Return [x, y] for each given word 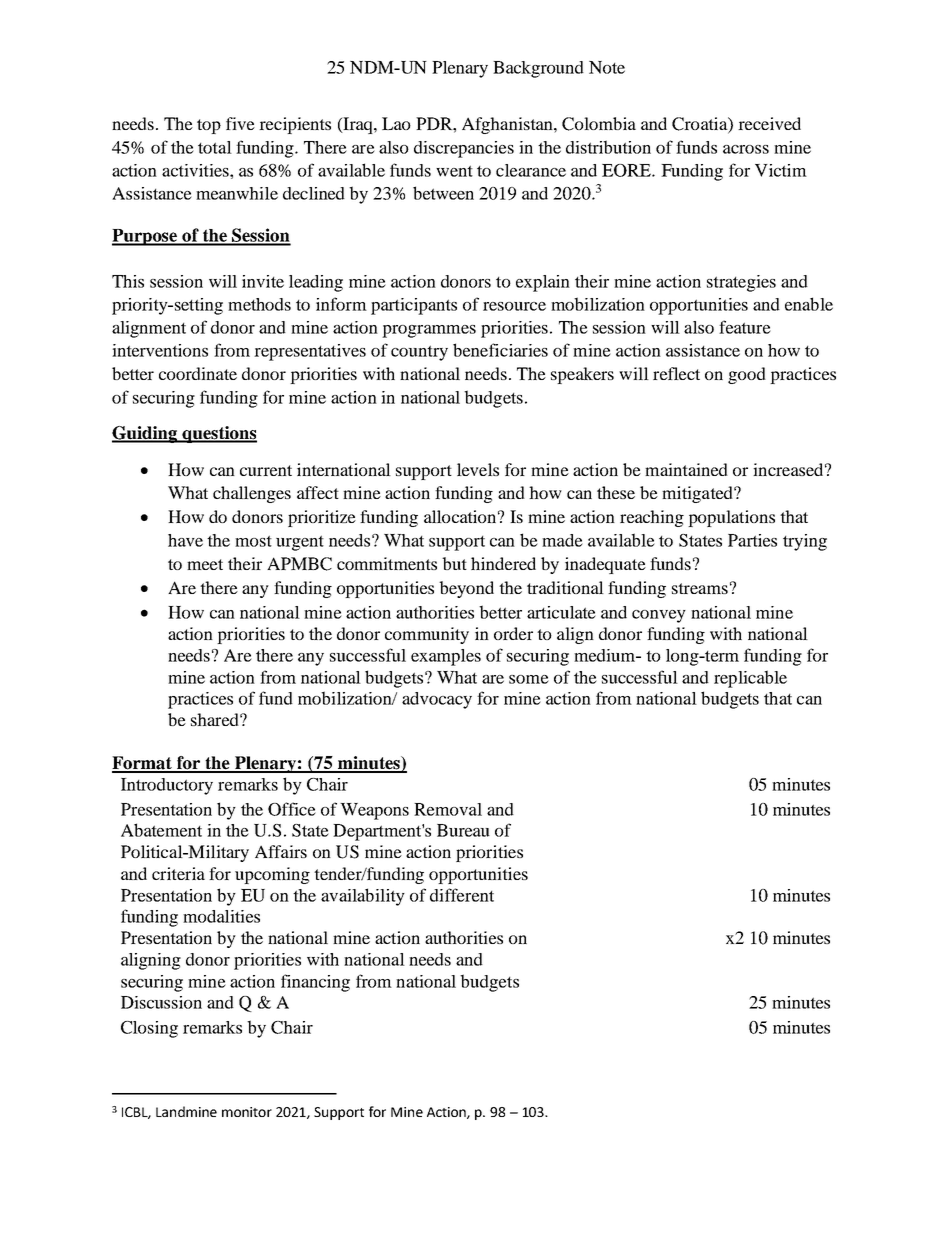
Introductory [167, 786]
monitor [247, 1112]
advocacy [437, 700]
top [209, 126]
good [747, 375]
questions [218, 434]
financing [315, 983]
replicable [750, 679]
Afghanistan [508, 125]
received [769, 123]
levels [478, 469]
